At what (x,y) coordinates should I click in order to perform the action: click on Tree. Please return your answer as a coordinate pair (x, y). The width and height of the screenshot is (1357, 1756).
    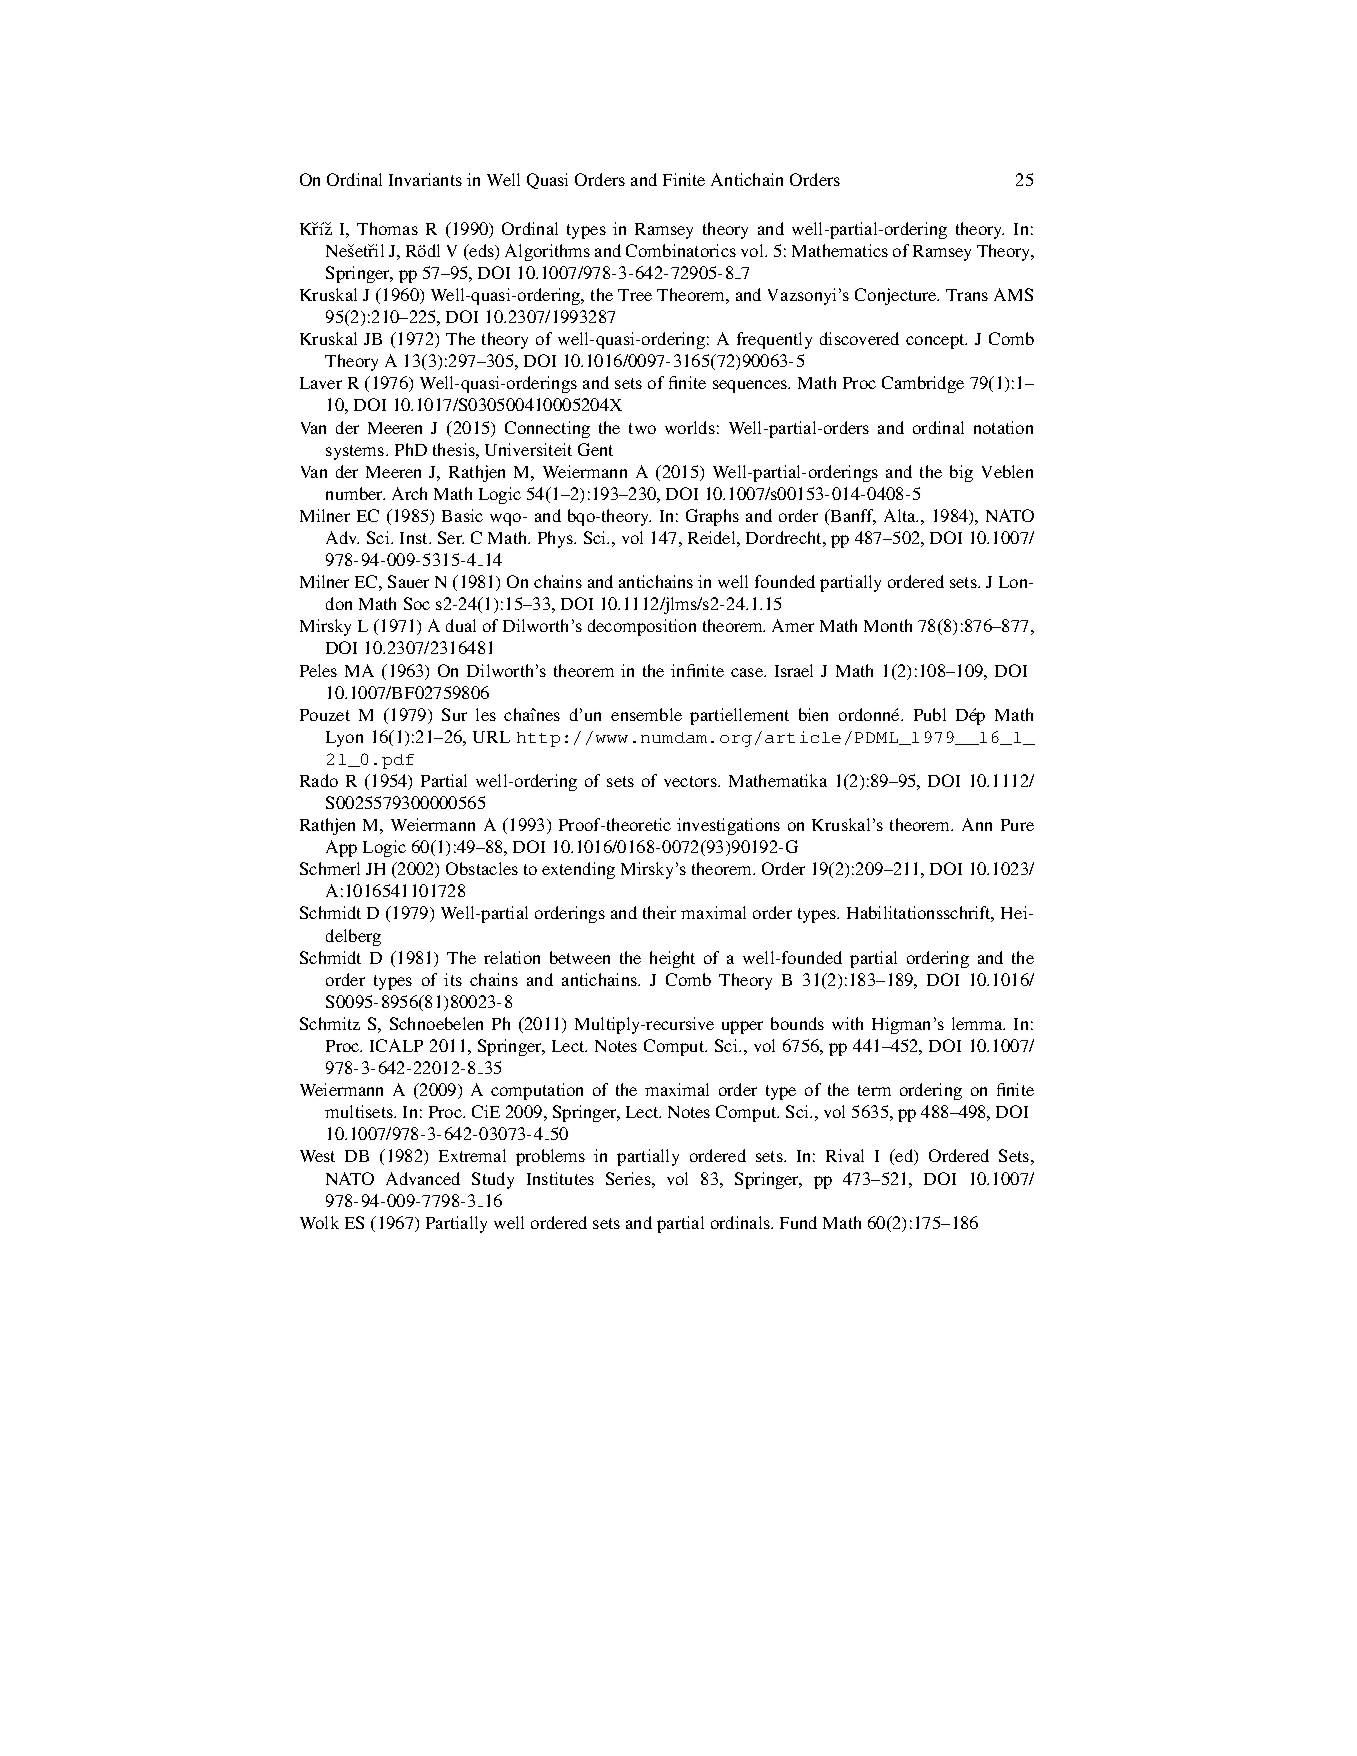
    Looking at the image, I should click on (635, 295).
